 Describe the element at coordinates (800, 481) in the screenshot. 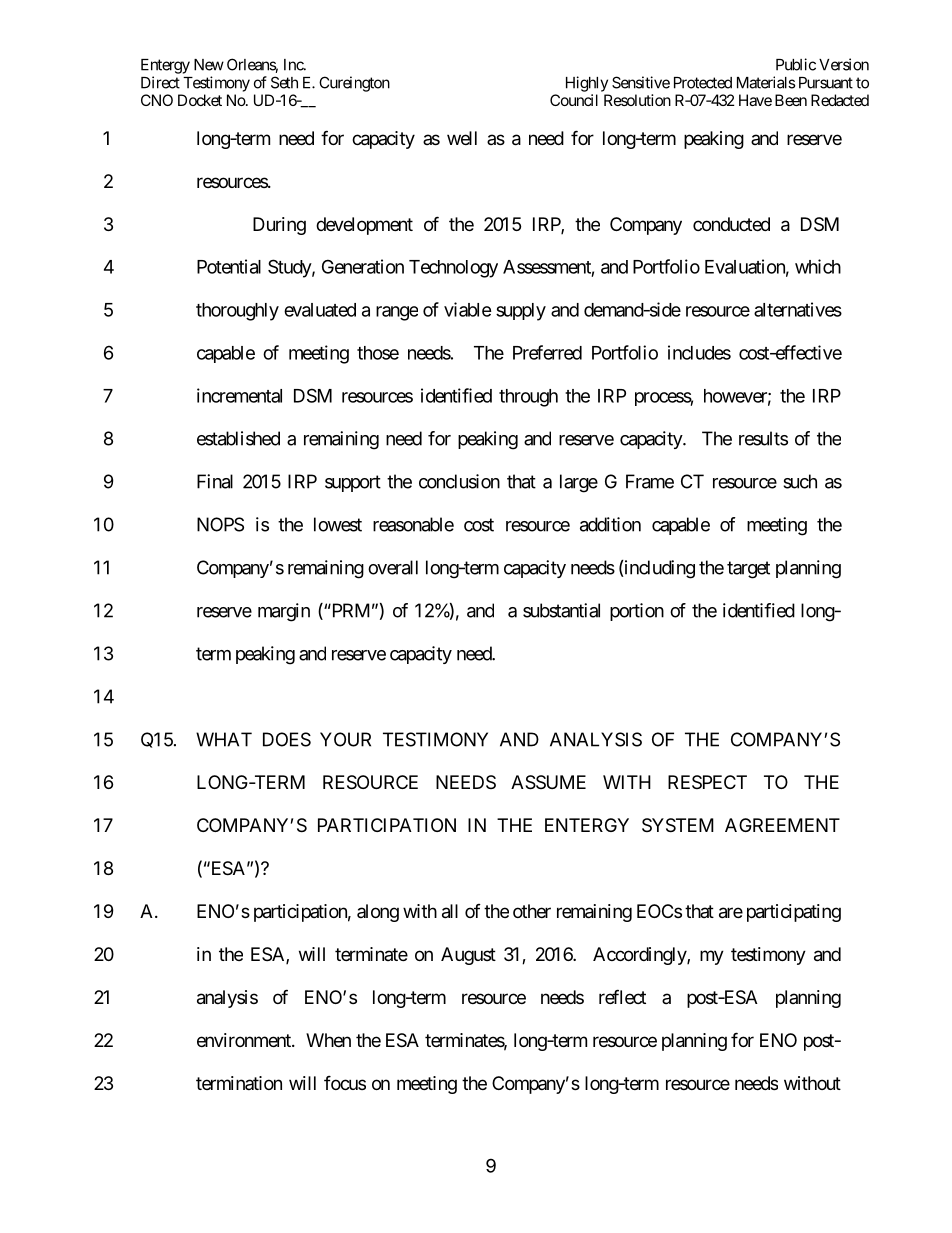

I see `such` at that location.
